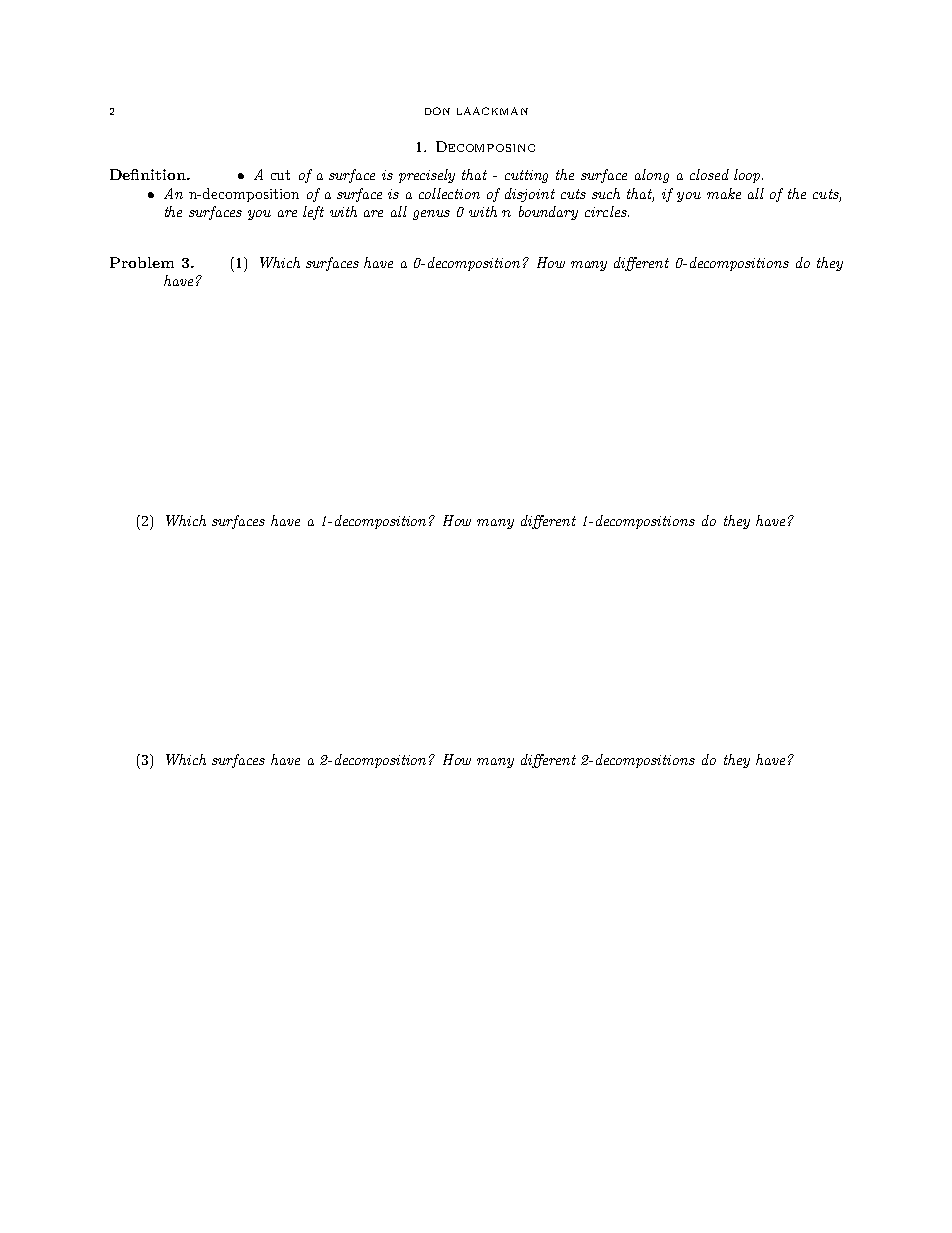  Describe the element at coordinates (449, 193) in the screenshot. I see `collection` at that location.
